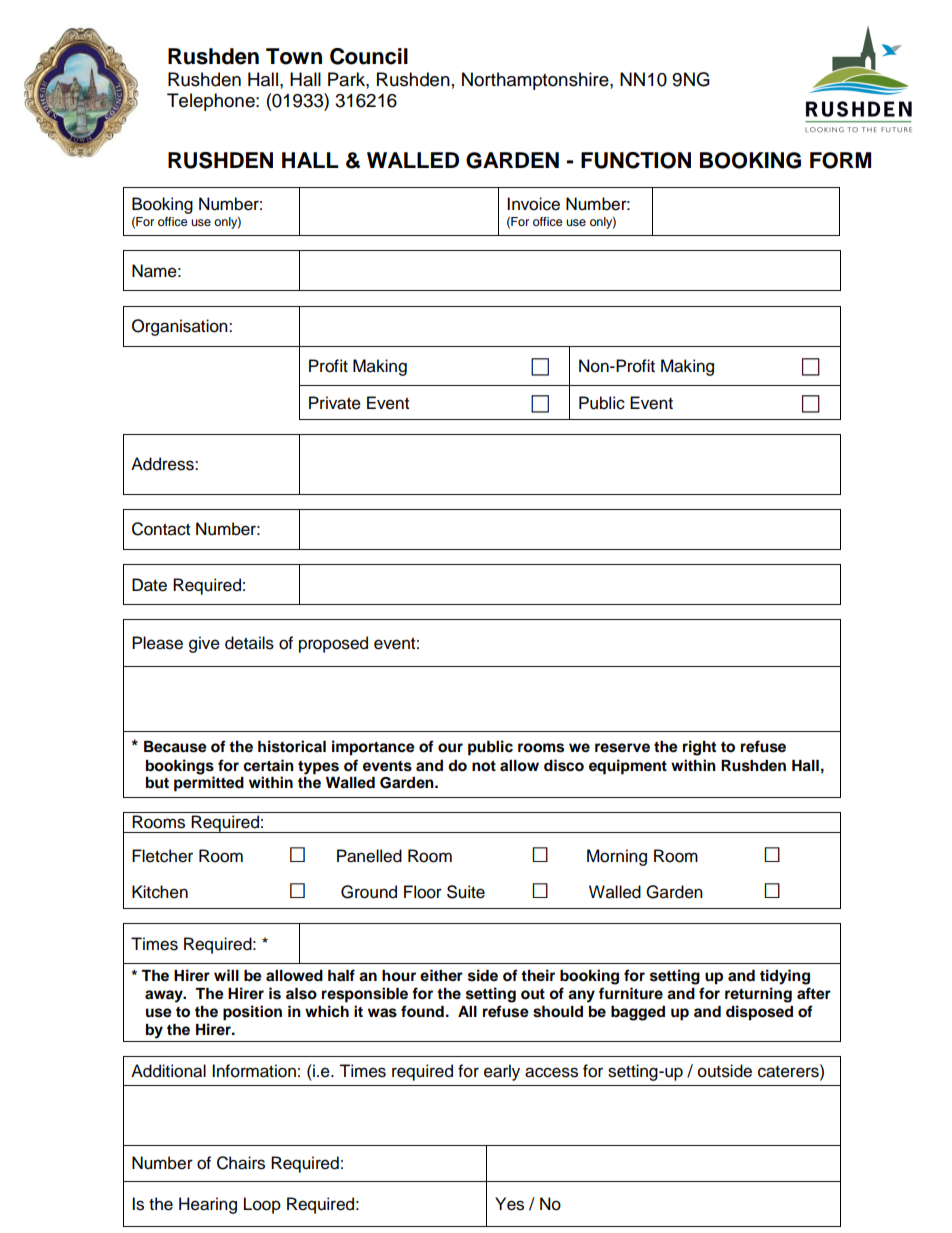 This screenshot has width=952, height=1233. What do you see at coordinates (209, 784) in the screenshot?
I see `permitted` at bounding box center [209, 784].
